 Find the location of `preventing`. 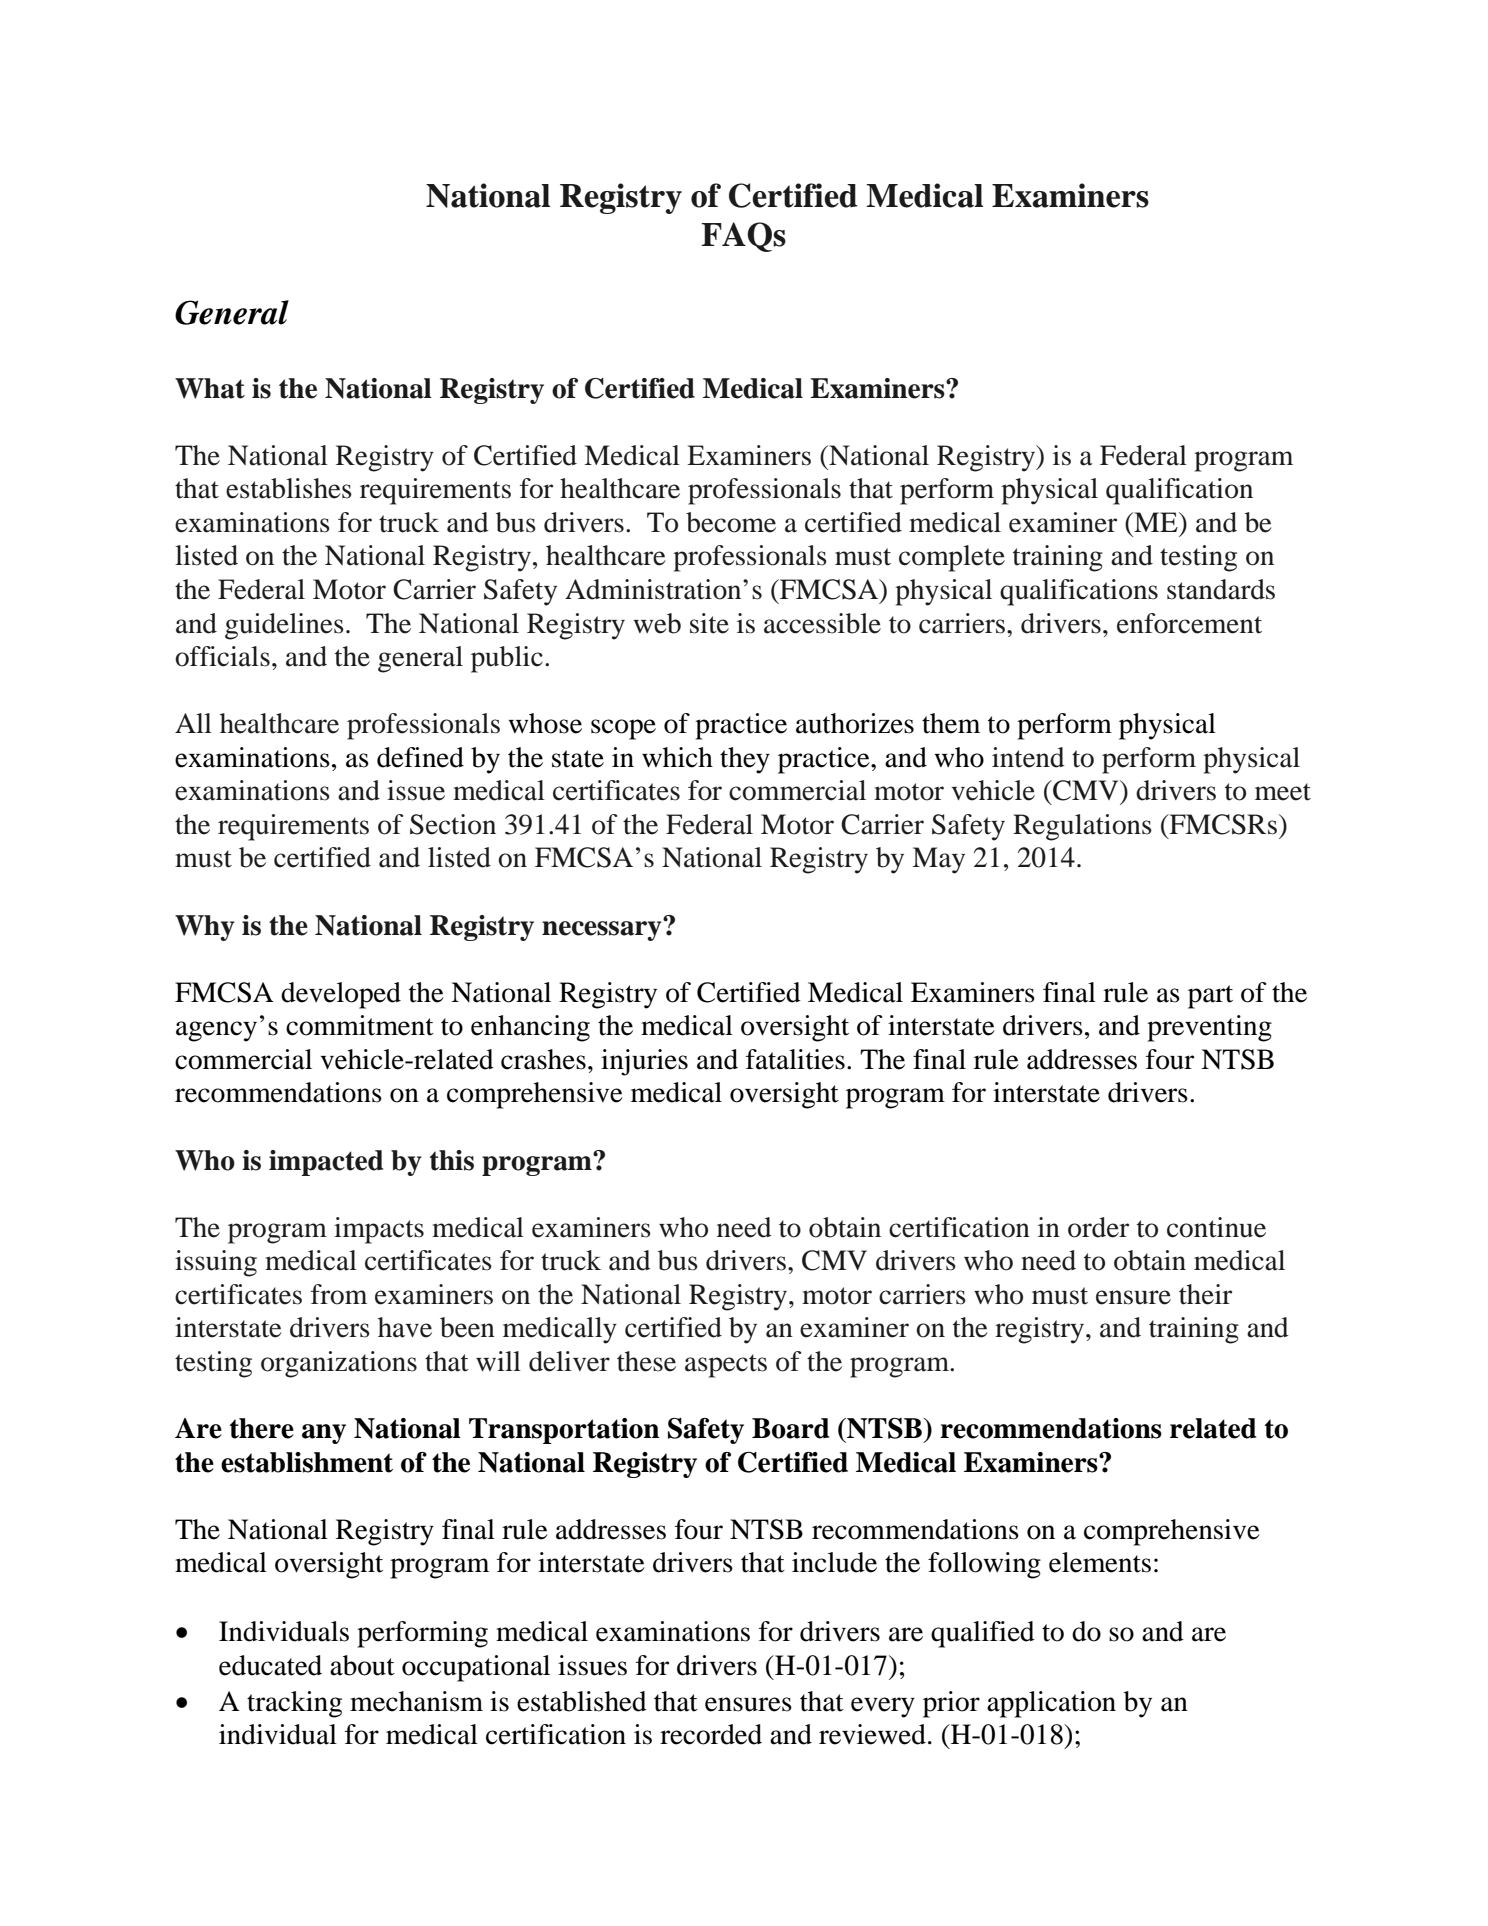

preventing is located at coordinates (1209, 1028).
